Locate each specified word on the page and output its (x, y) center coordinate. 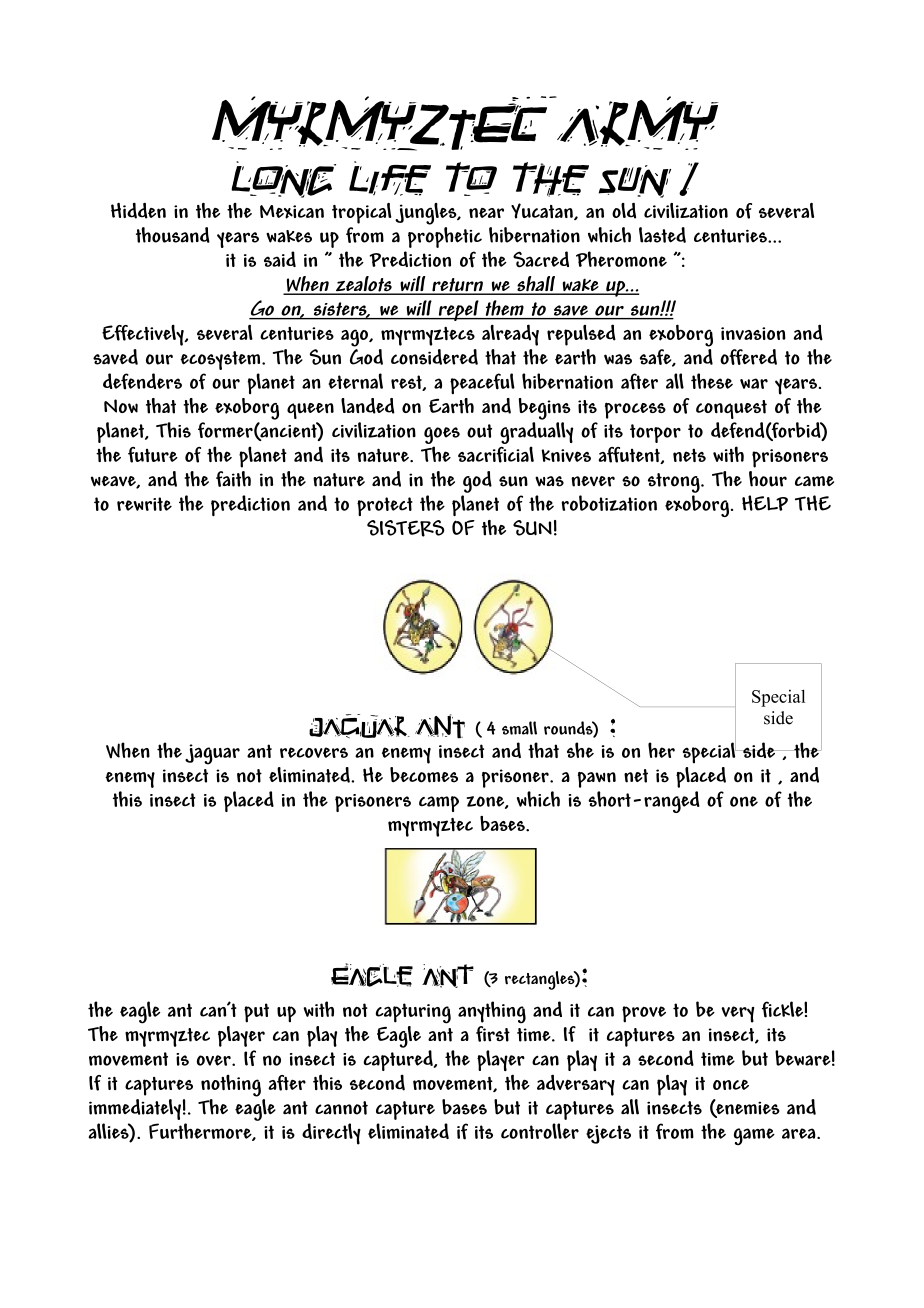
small (519, 728)
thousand (173, 235)
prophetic (445, 237)
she (580, 750)
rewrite (144, 504)
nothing (231, 1085)
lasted (662, 235)
